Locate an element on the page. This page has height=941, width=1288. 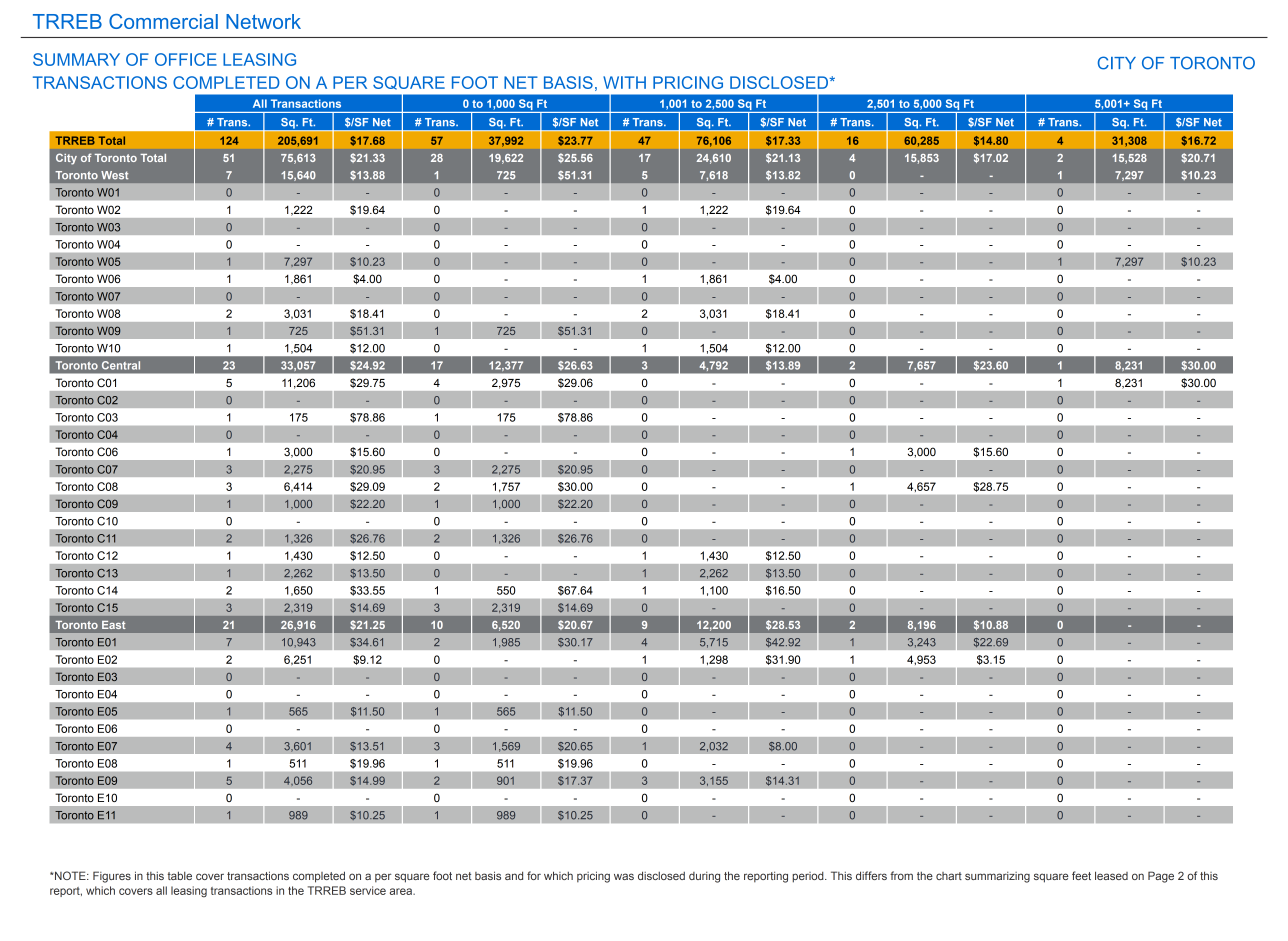
was is located at coordinates (624, 876).
